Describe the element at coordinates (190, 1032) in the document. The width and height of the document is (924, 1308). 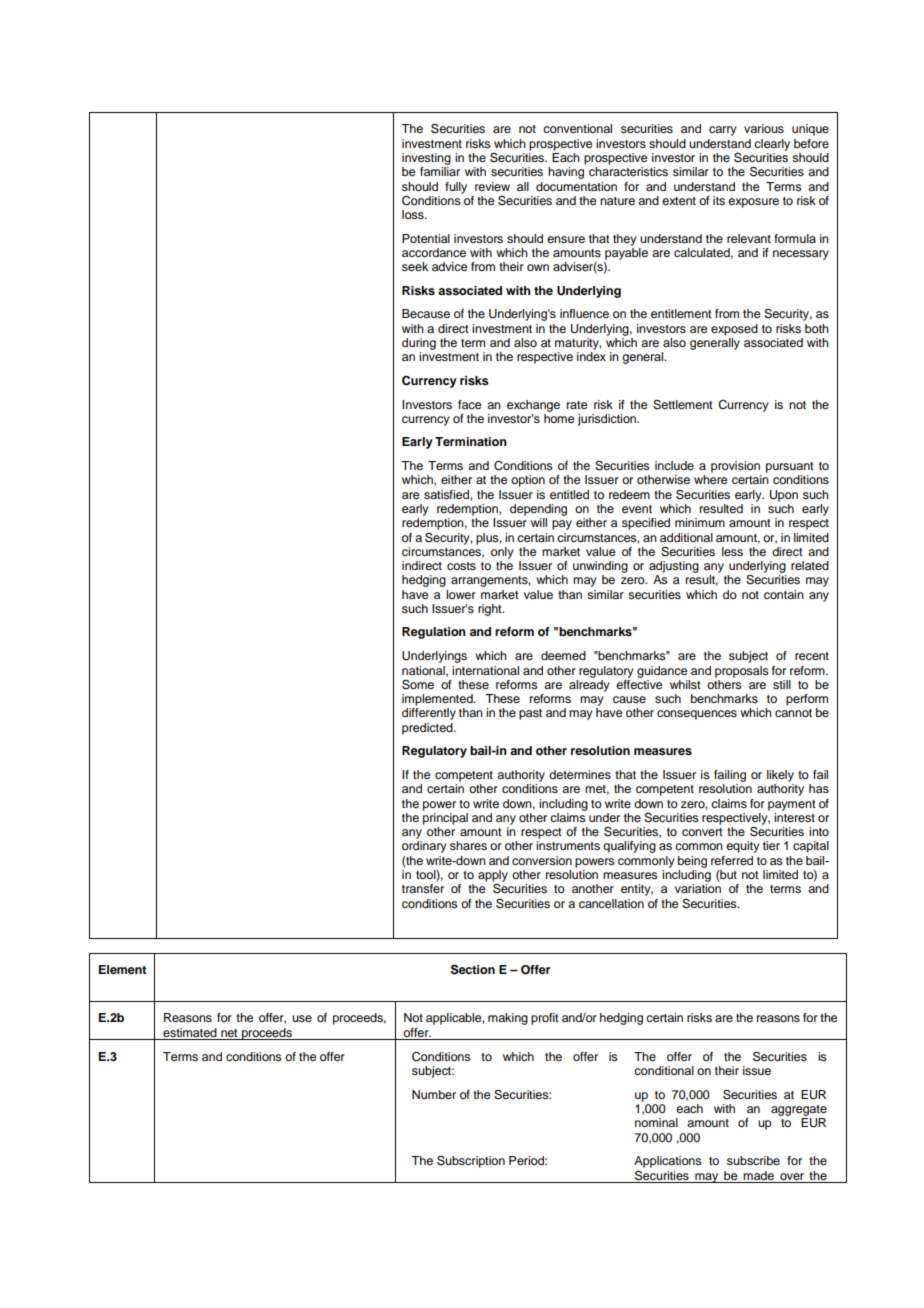
I see `estimated` at that location.
